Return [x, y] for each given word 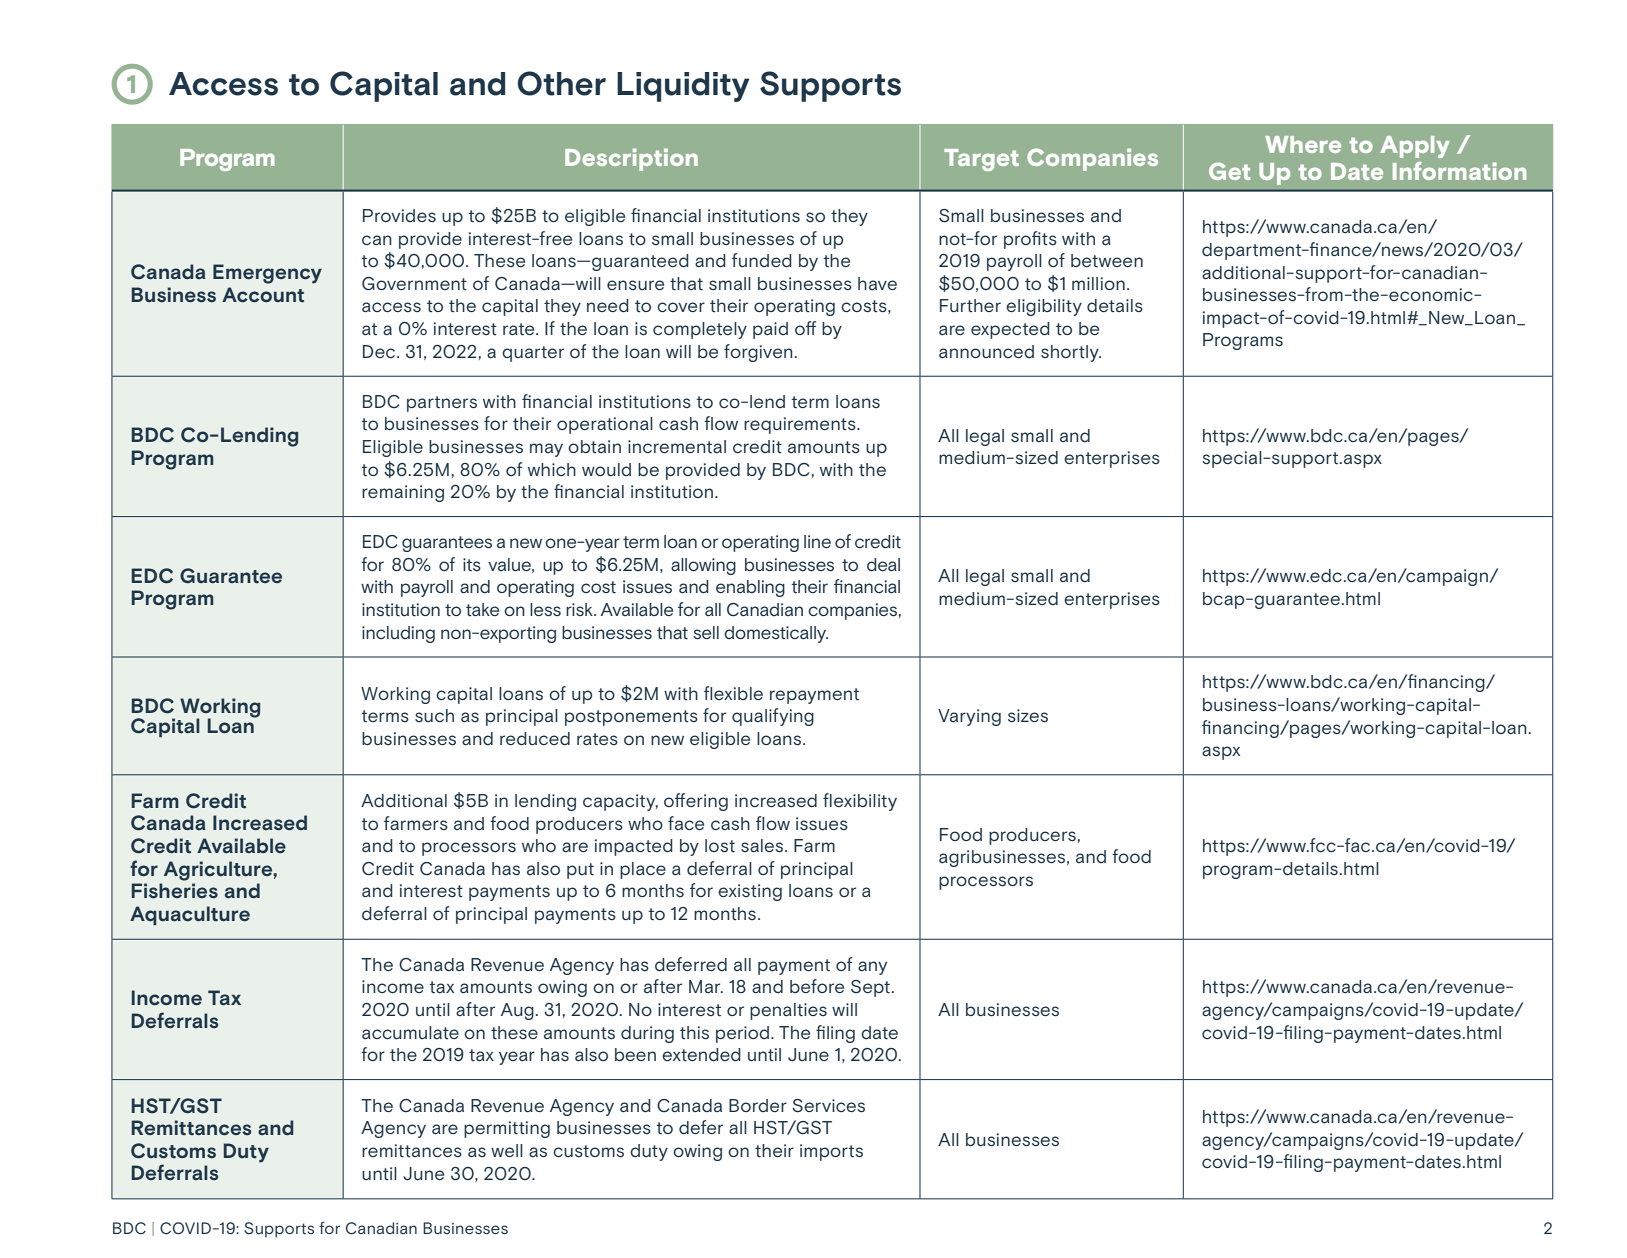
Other [561, 83]
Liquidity [683, 87]
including [398, 634]
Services [828, 1106]
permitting [507, 1129]
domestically [776, 634]
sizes [1028, 716]
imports [831, 1152]
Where [1303, 144]
